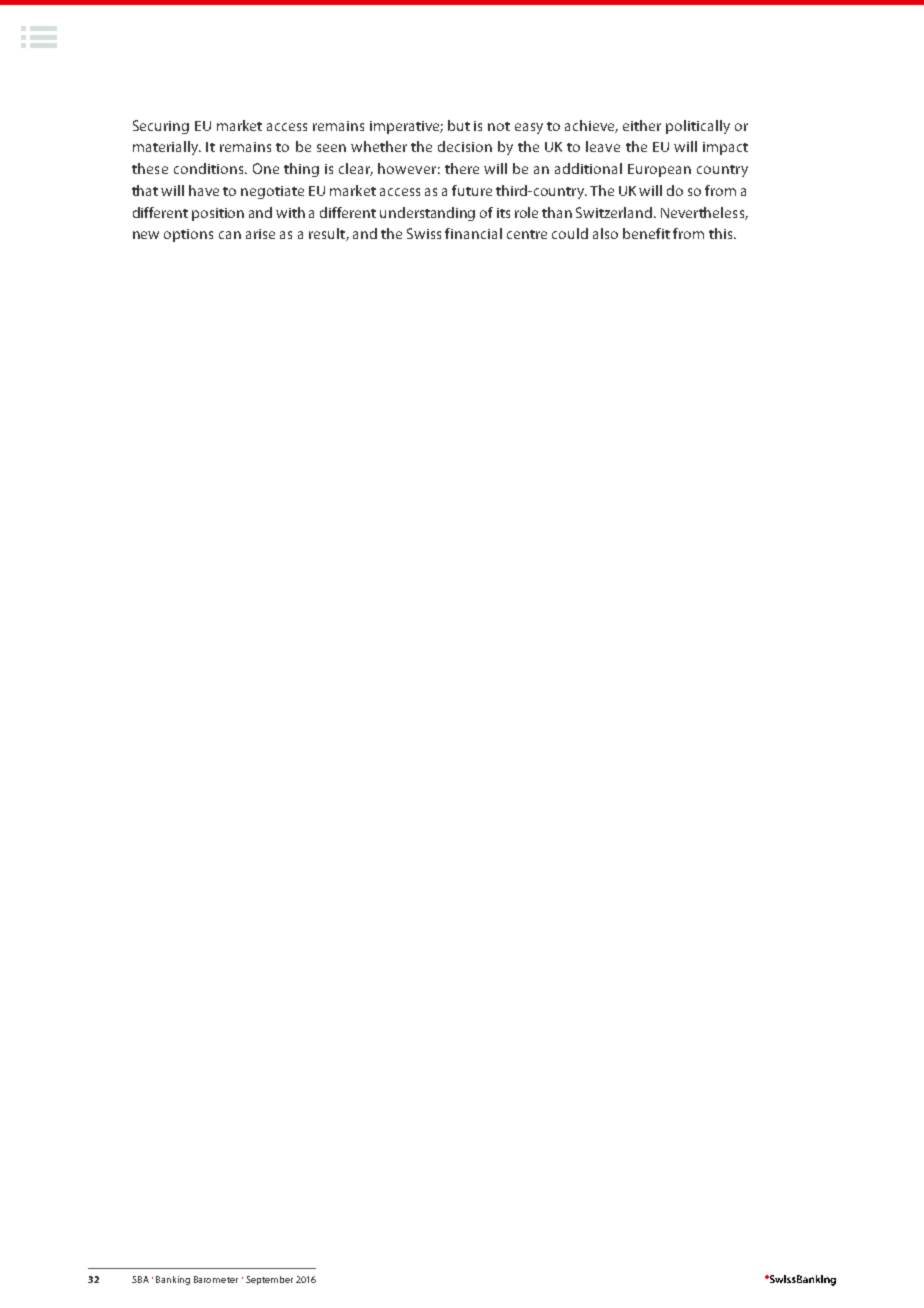 Image resolution: width=924 pixels, height=1308 pixels. Describe the element at coordinates (659, 170) in the screenshot. I see `European` at that location.
